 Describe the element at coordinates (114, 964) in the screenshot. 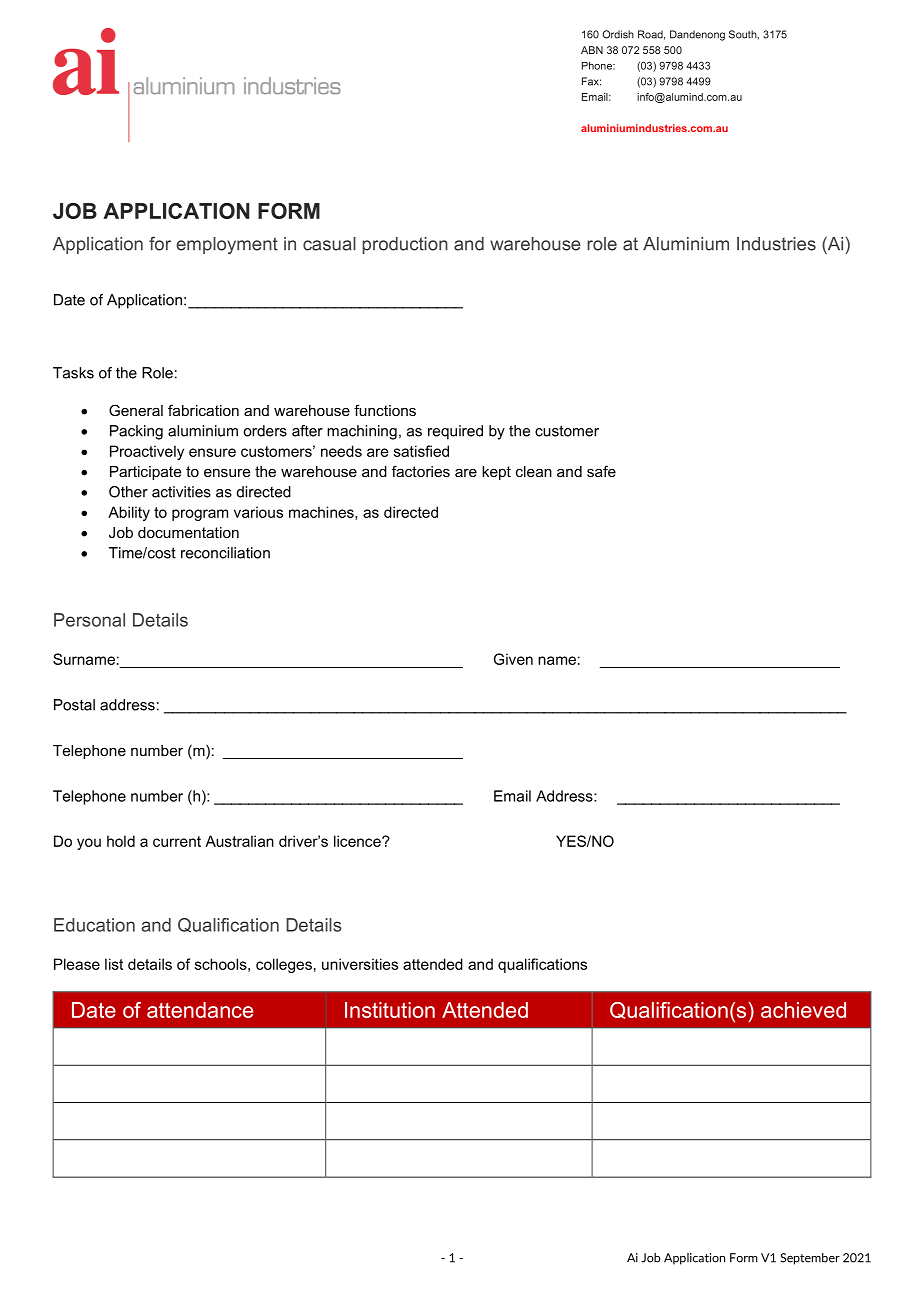

I see `list` at that location.
